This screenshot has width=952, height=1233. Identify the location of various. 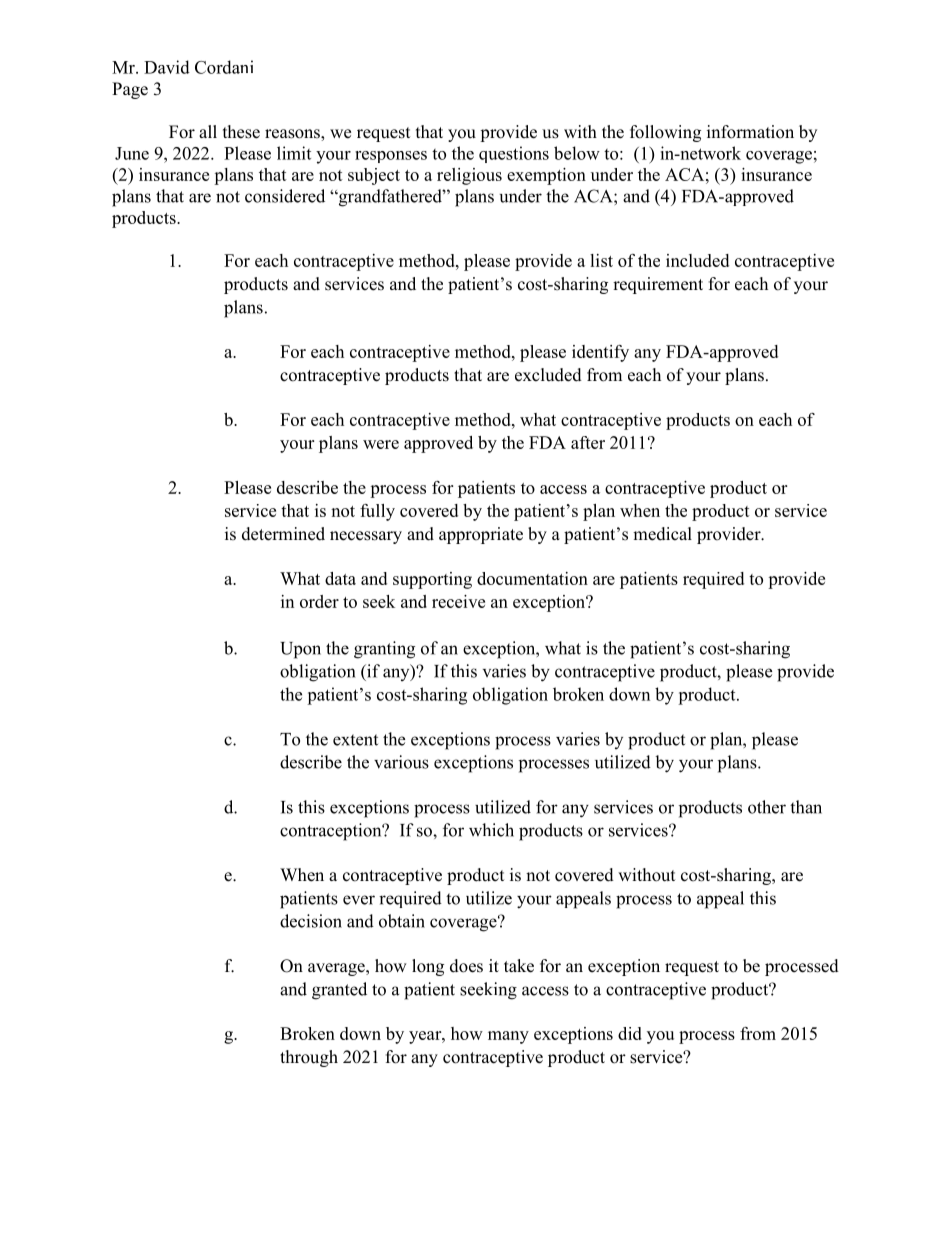
(401, 762).
